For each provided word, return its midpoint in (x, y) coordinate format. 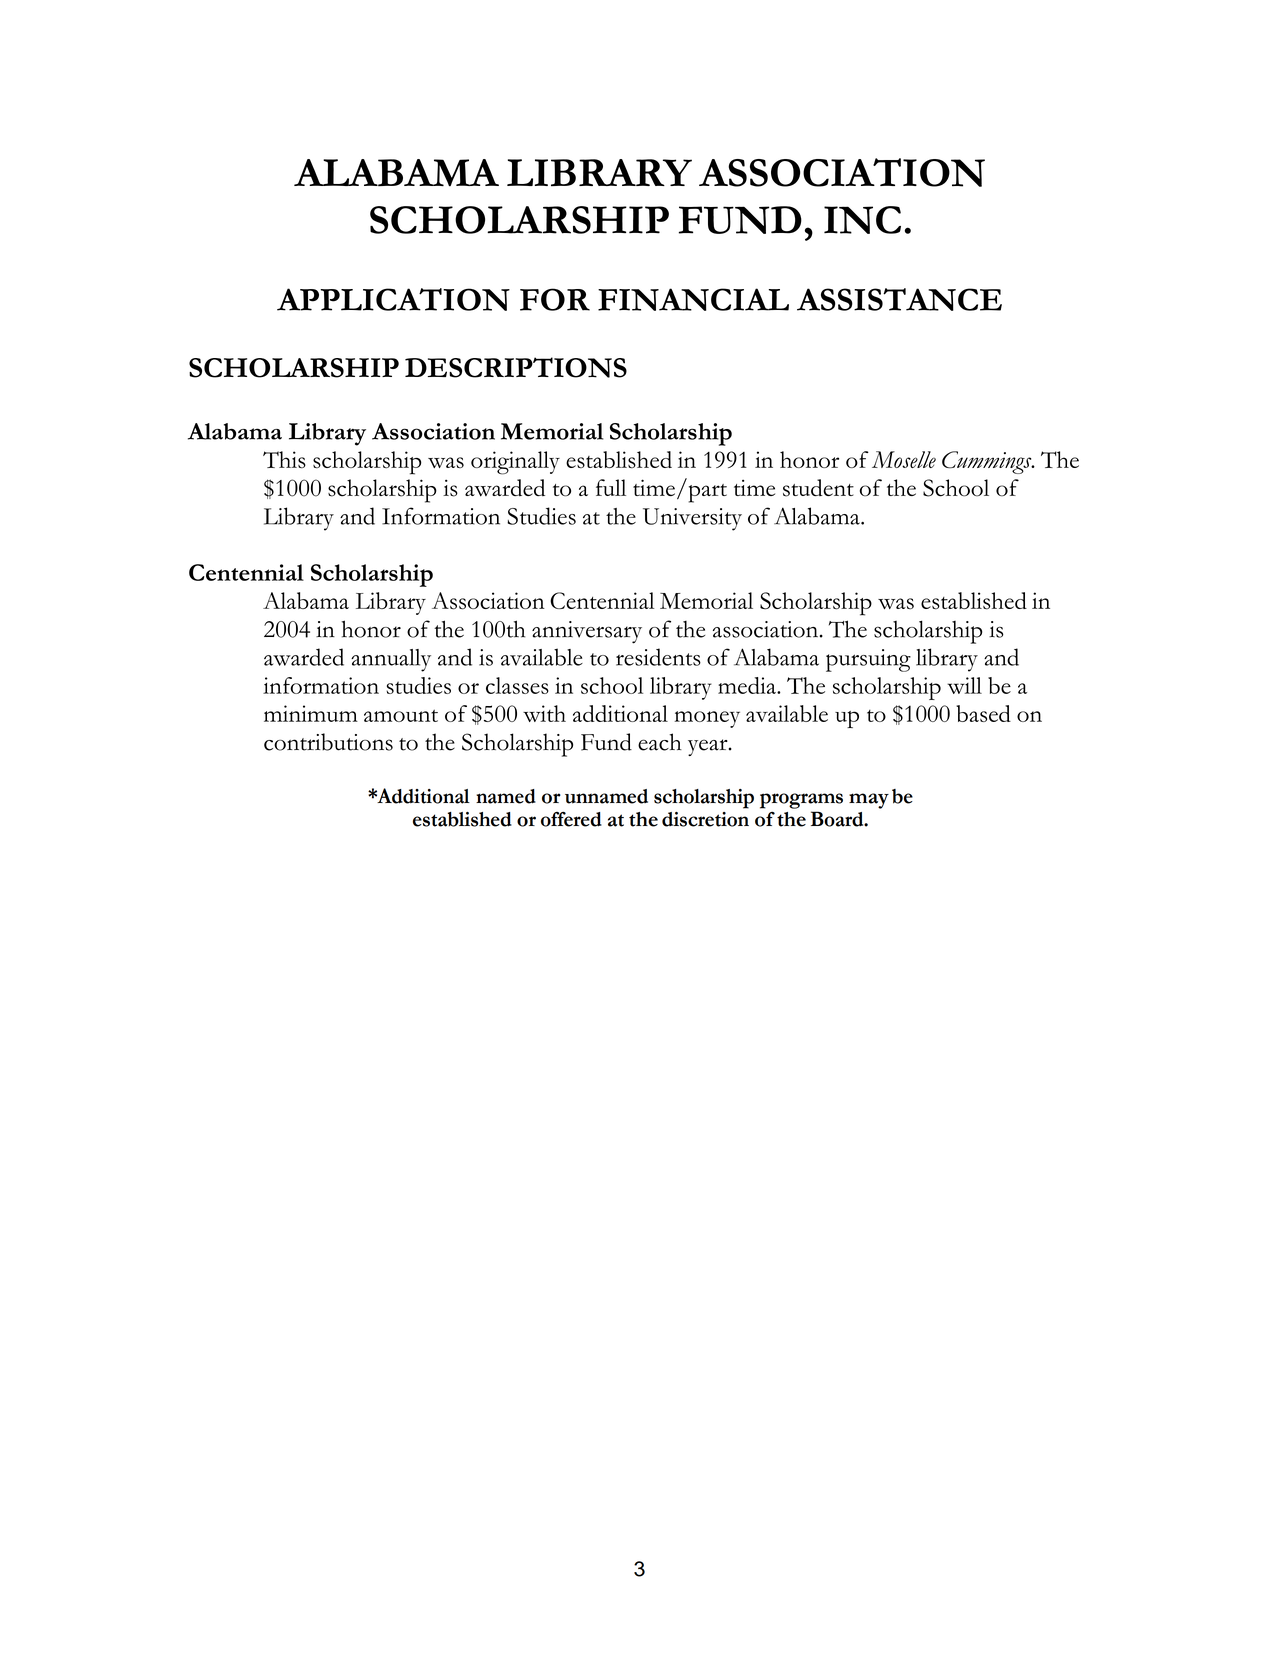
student (818, 488)
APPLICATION (393, 299)
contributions (328, 742)
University (692, 519)
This (284, 460)
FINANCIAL (693, 299)
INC (862, 220)
